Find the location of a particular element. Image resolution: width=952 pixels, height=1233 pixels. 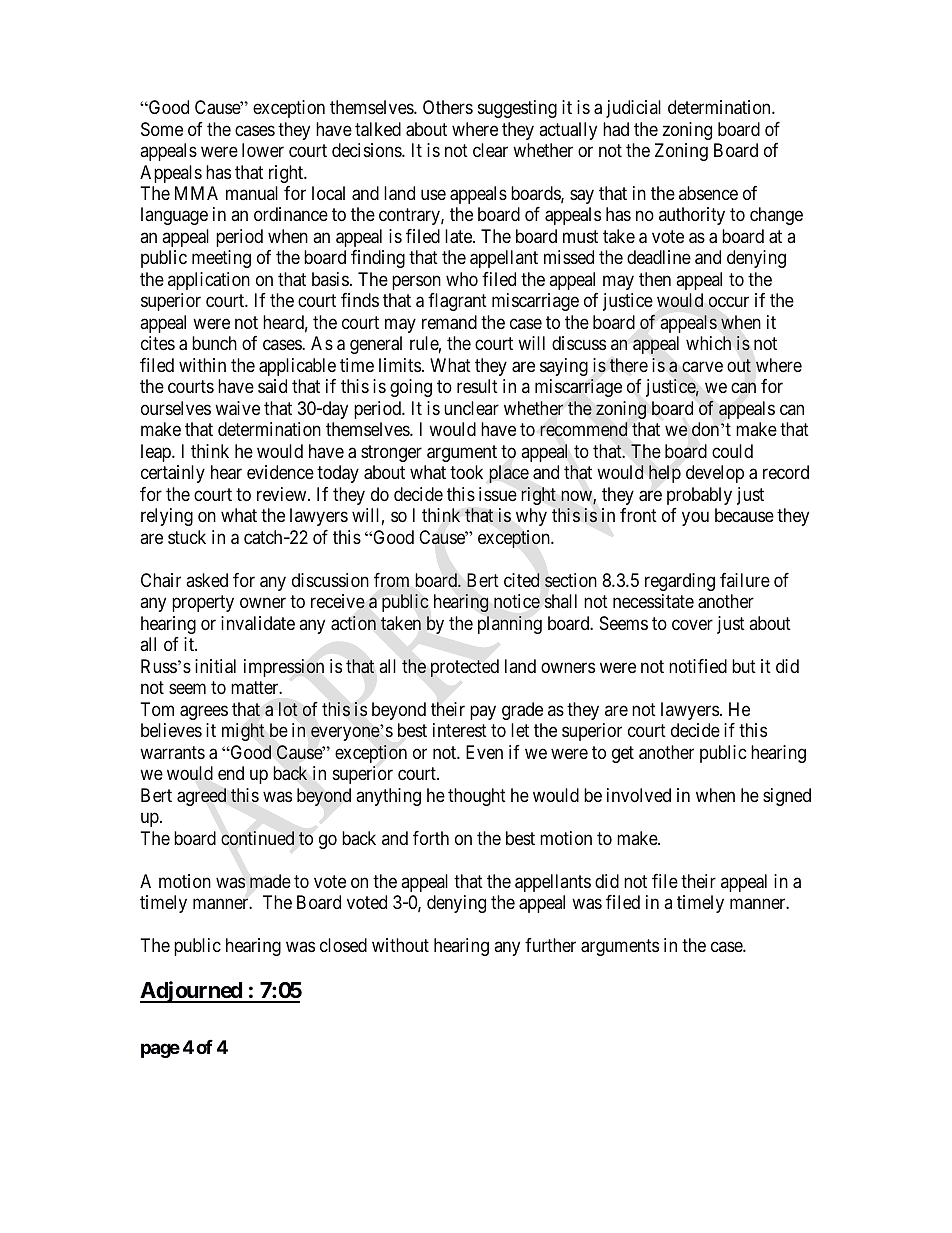

Even is located at coordinates (484, 752).
